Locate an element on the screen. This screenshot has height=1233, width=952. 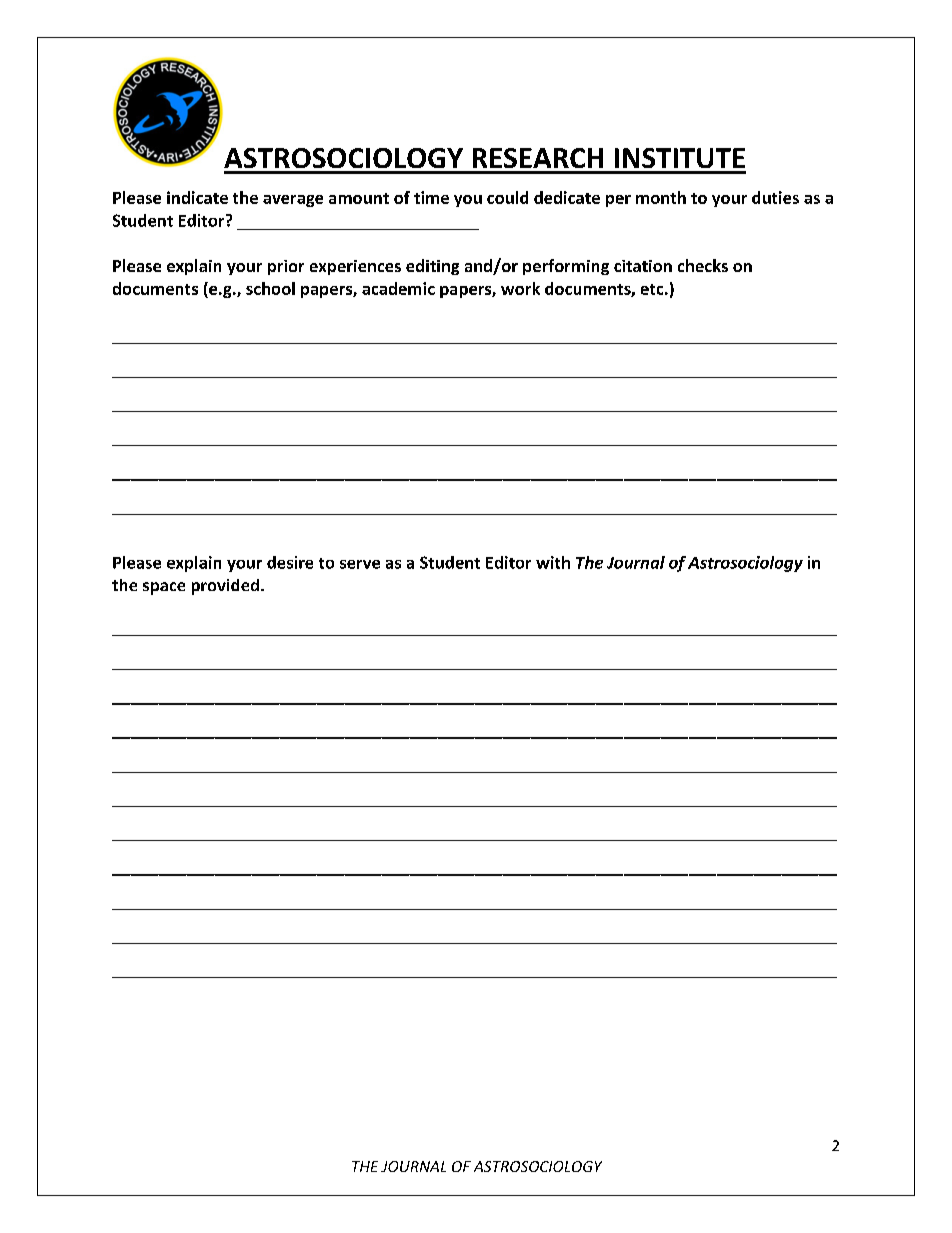
could is located at coordinates (507, 197).
